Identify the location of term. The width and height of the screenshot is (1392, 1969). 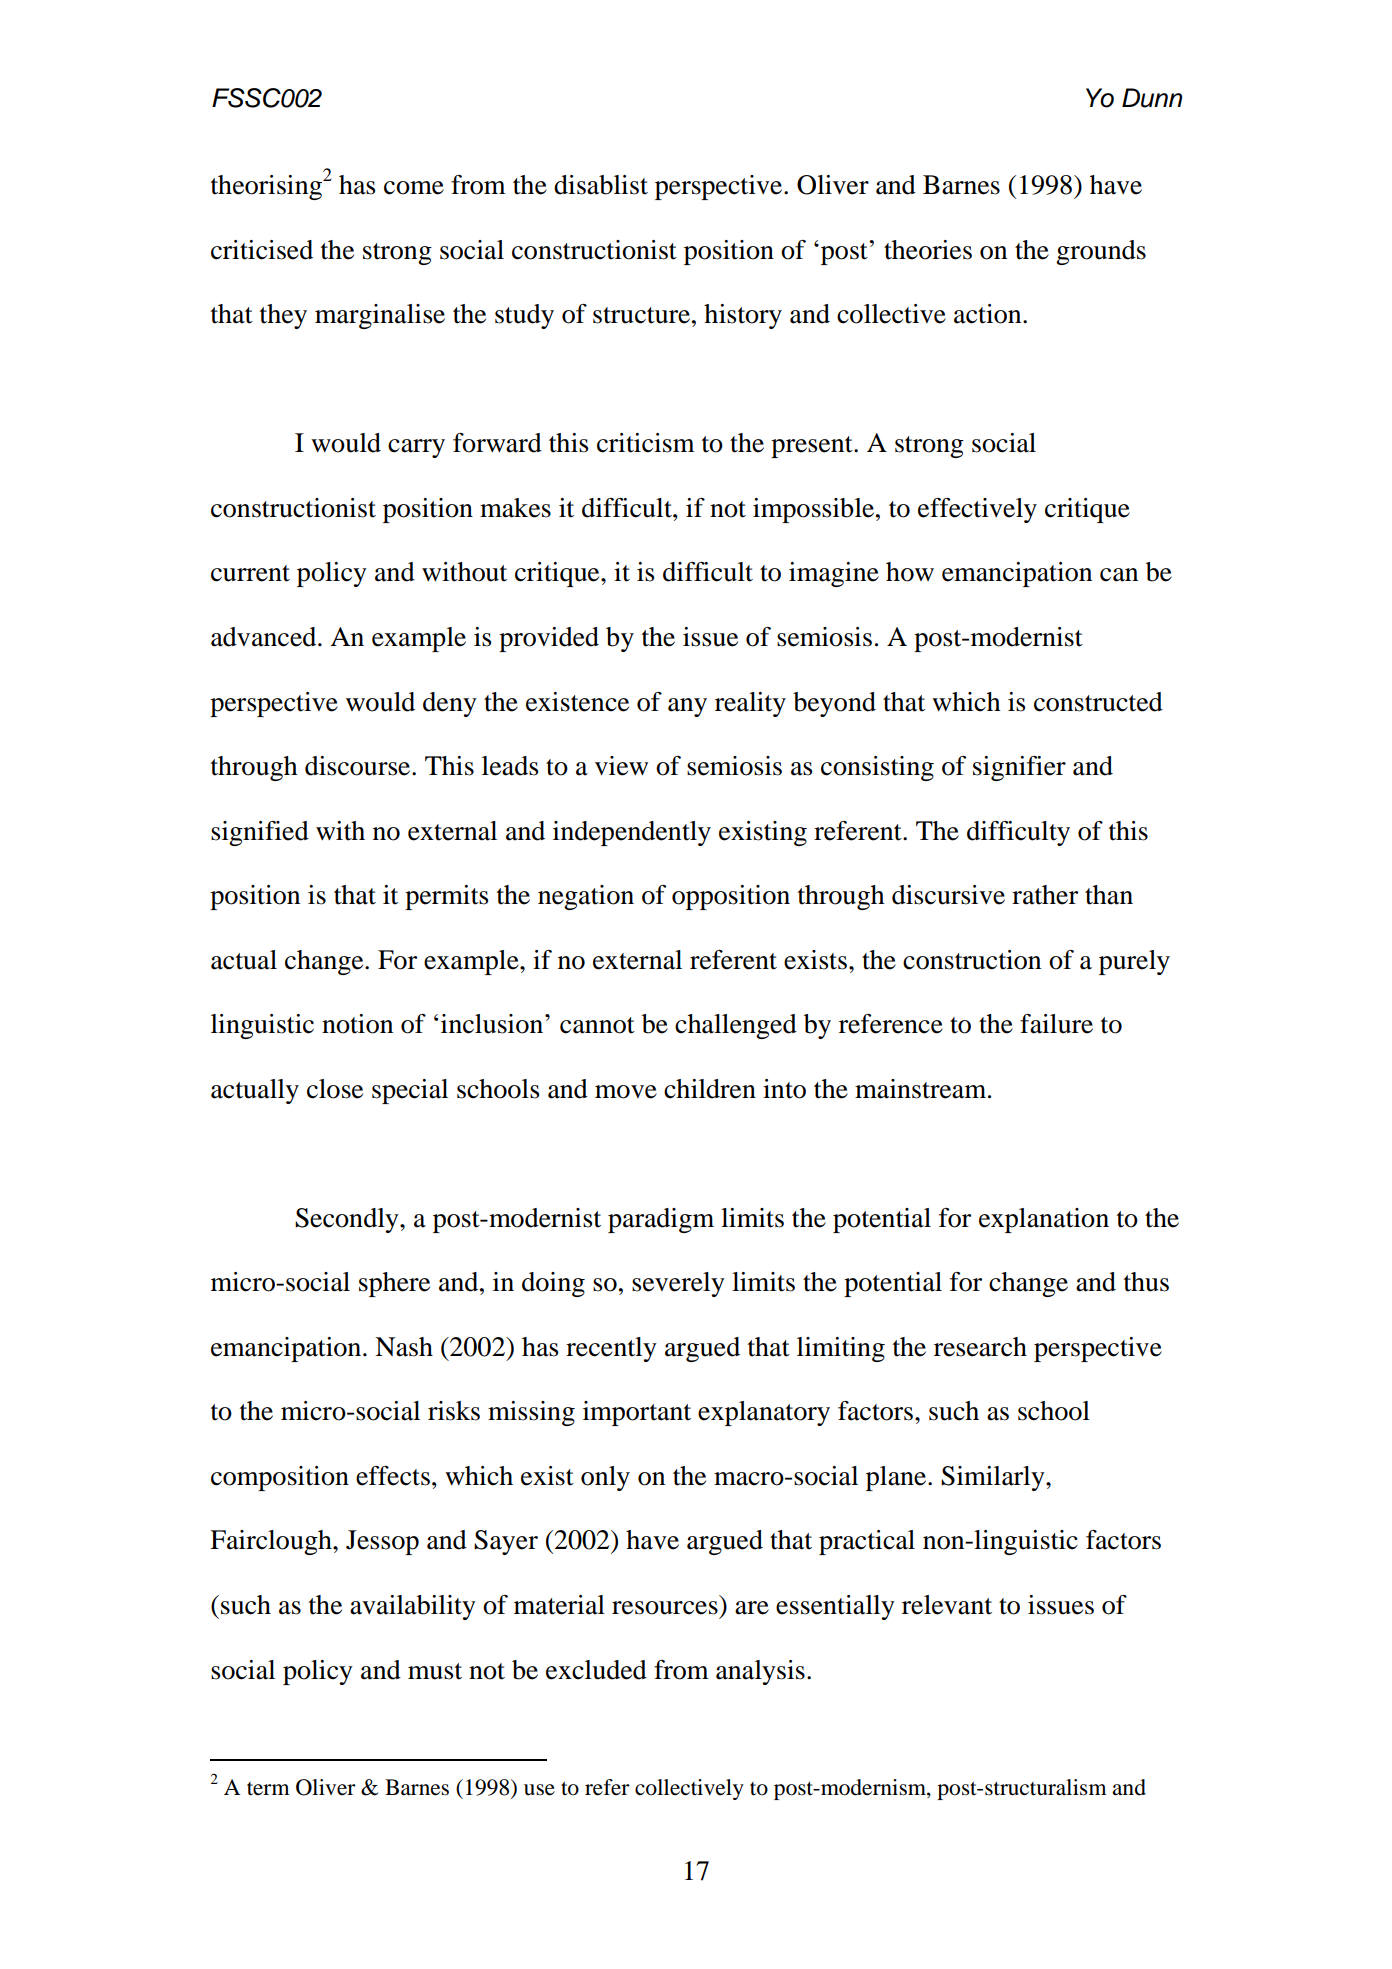
(268, 1789).
